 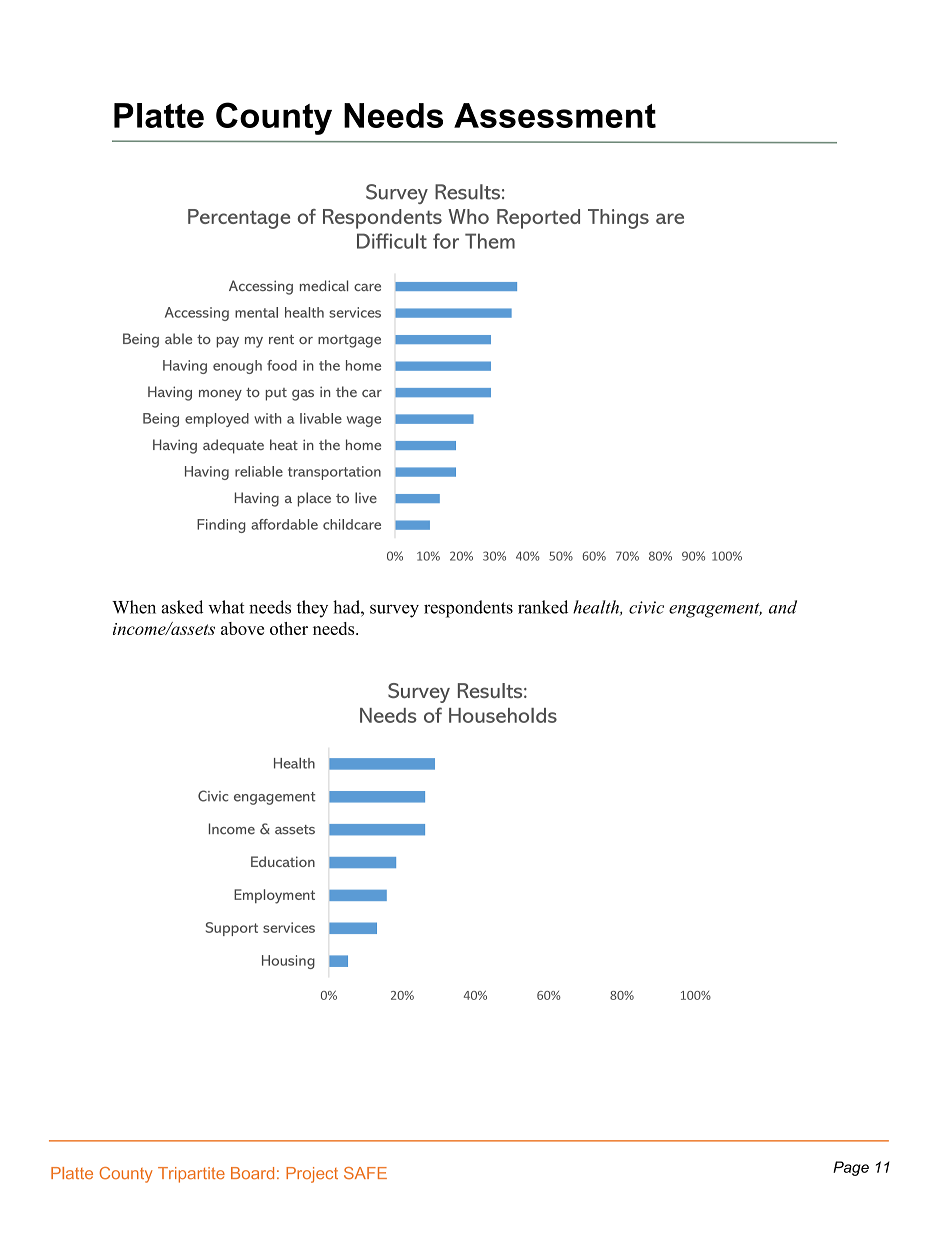 I want to click on Reported, so click(x=538, y=219).
